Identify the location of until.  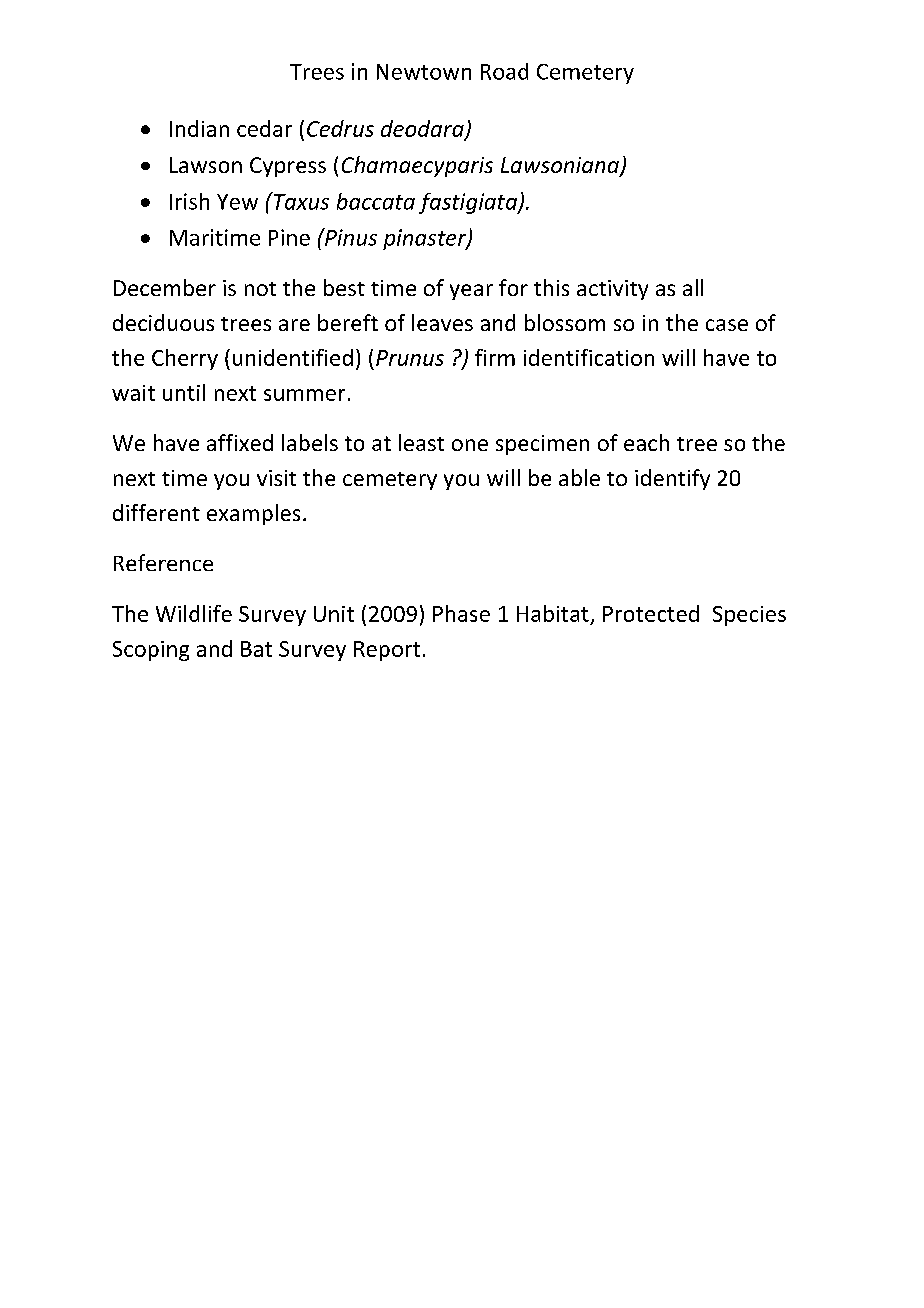
(184, 392).
